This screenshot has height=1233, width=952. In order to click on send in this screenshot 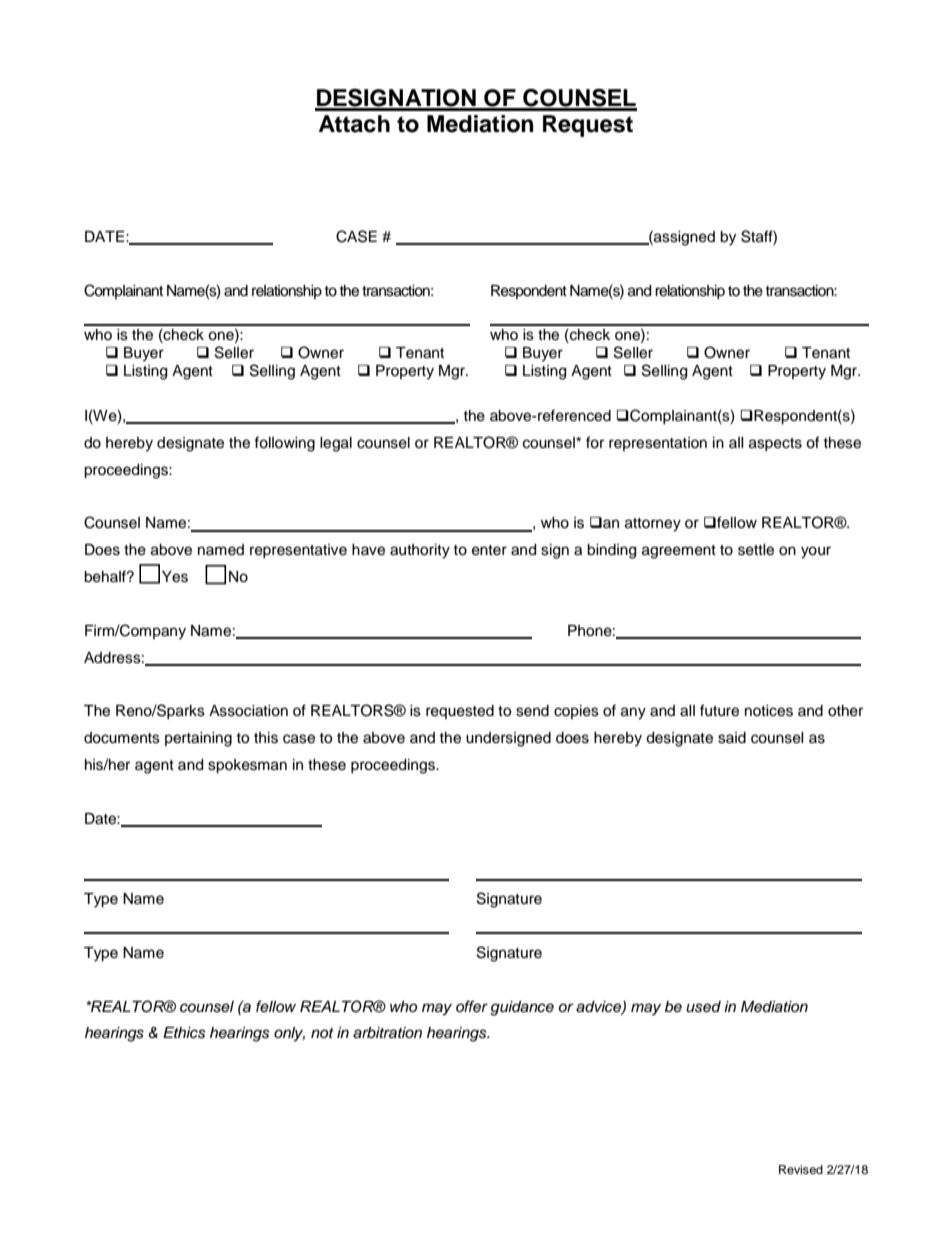, I will do `click(532, 711)`.
